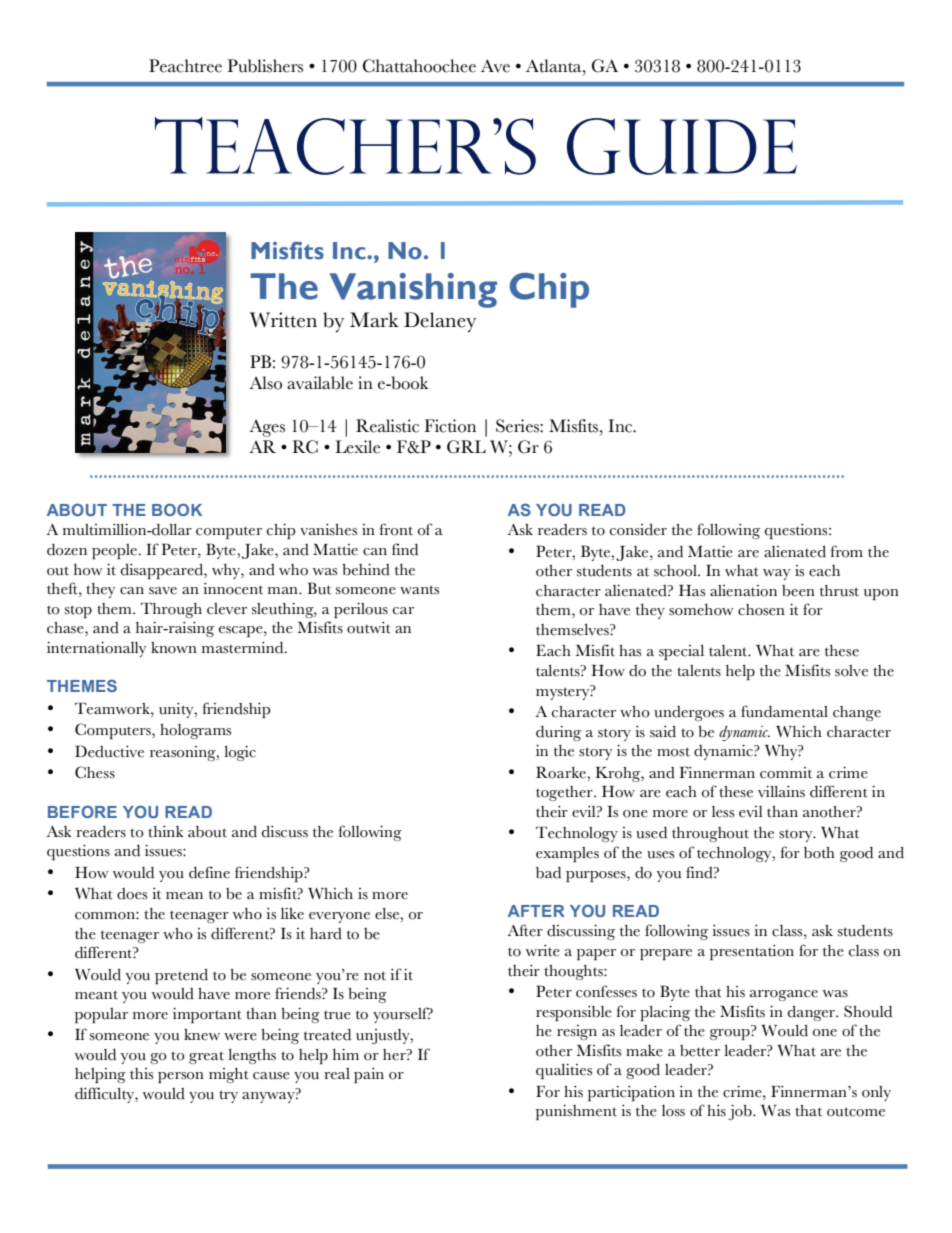  Describe the element at coordinates (440, 322) in the page. I see `Delaney` at that location.
